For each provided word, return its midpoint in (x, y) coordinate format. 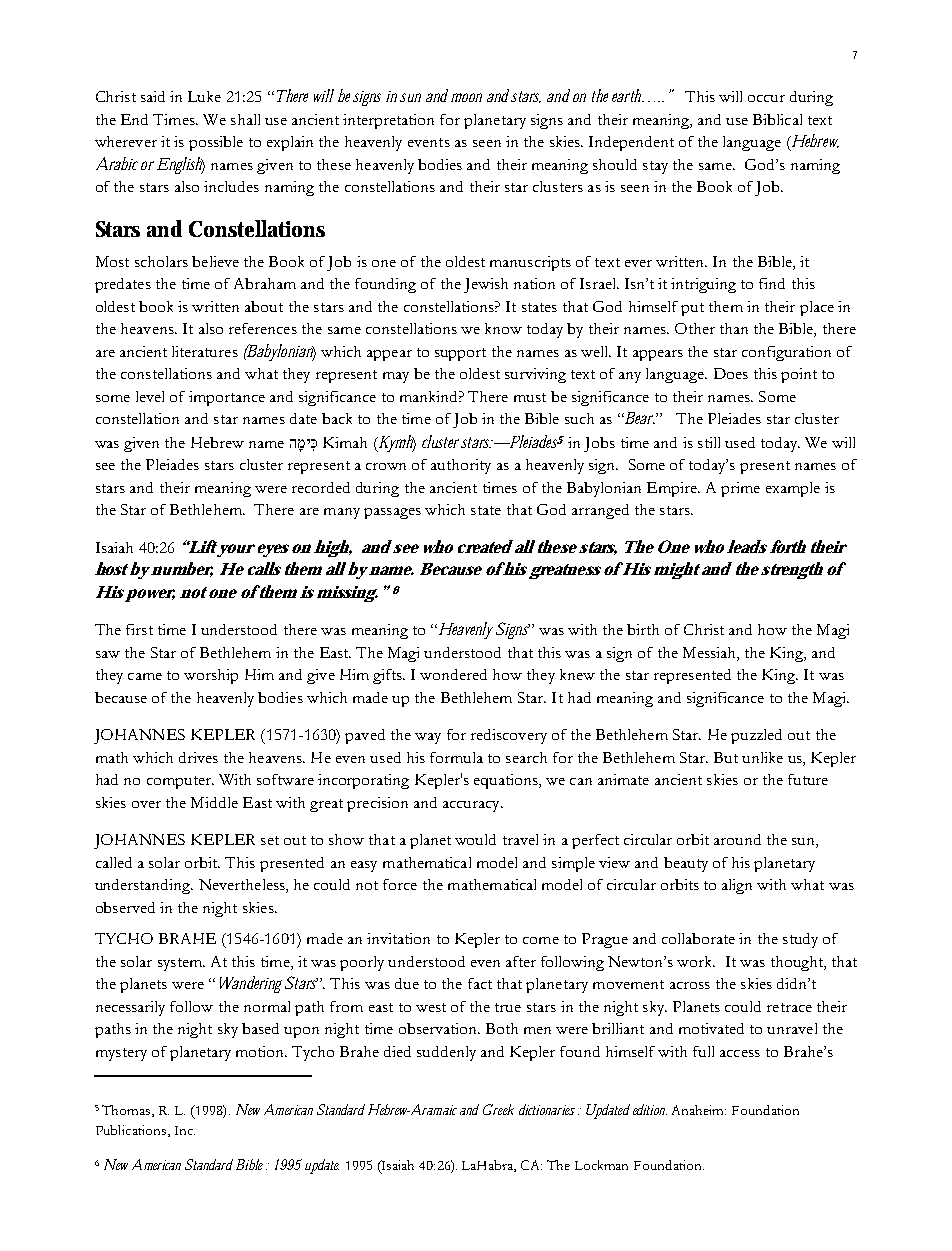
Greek (498, 1109)
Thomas (127, 1111)
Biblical (777, 119)
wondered (453, 674)
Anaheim (699, 1110)
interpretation (388, 121)
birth (643, 629)
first (139, 629)
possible (216, 143)
